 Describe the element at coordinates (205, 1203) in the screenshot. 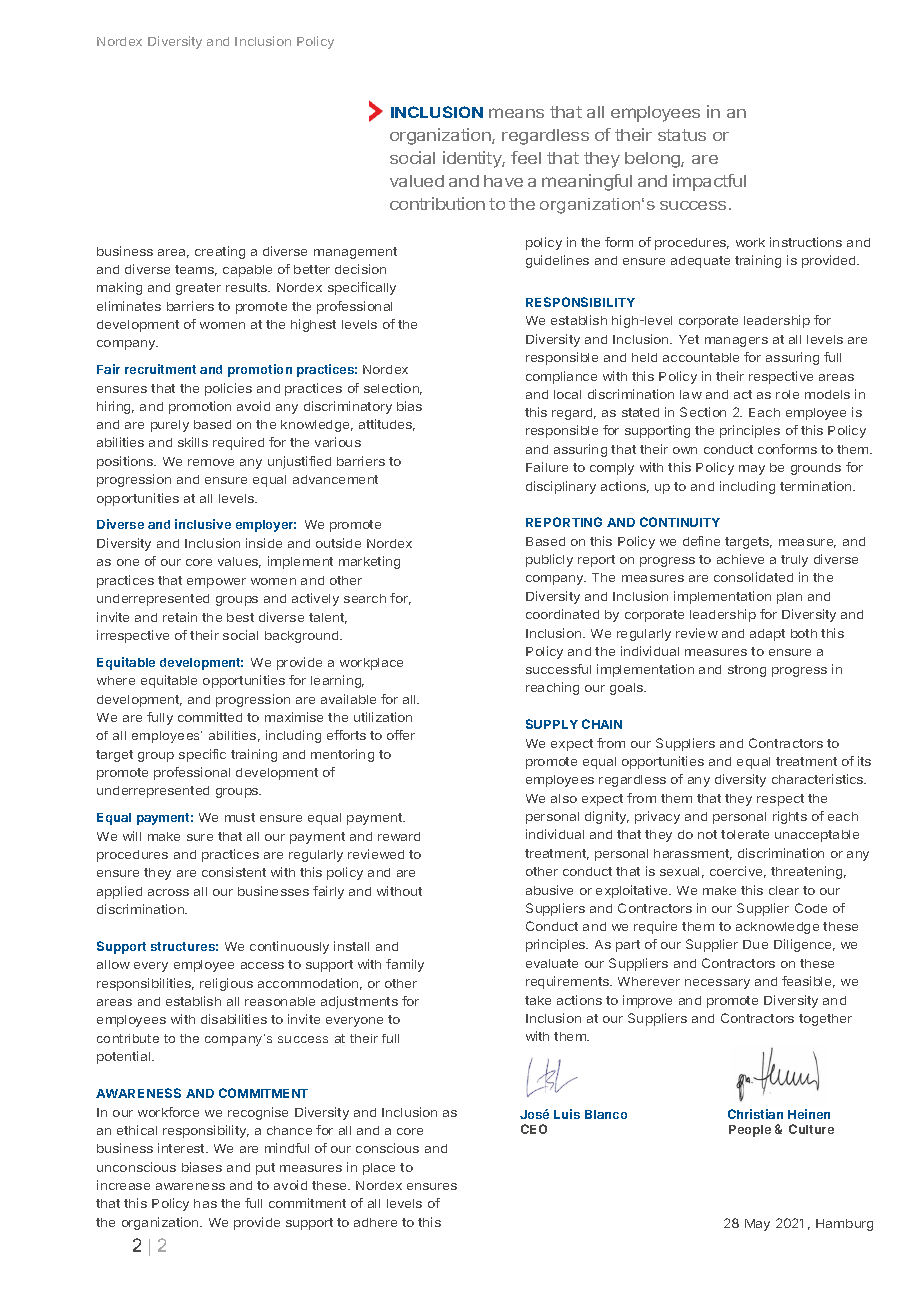

I see `has` at that location.
